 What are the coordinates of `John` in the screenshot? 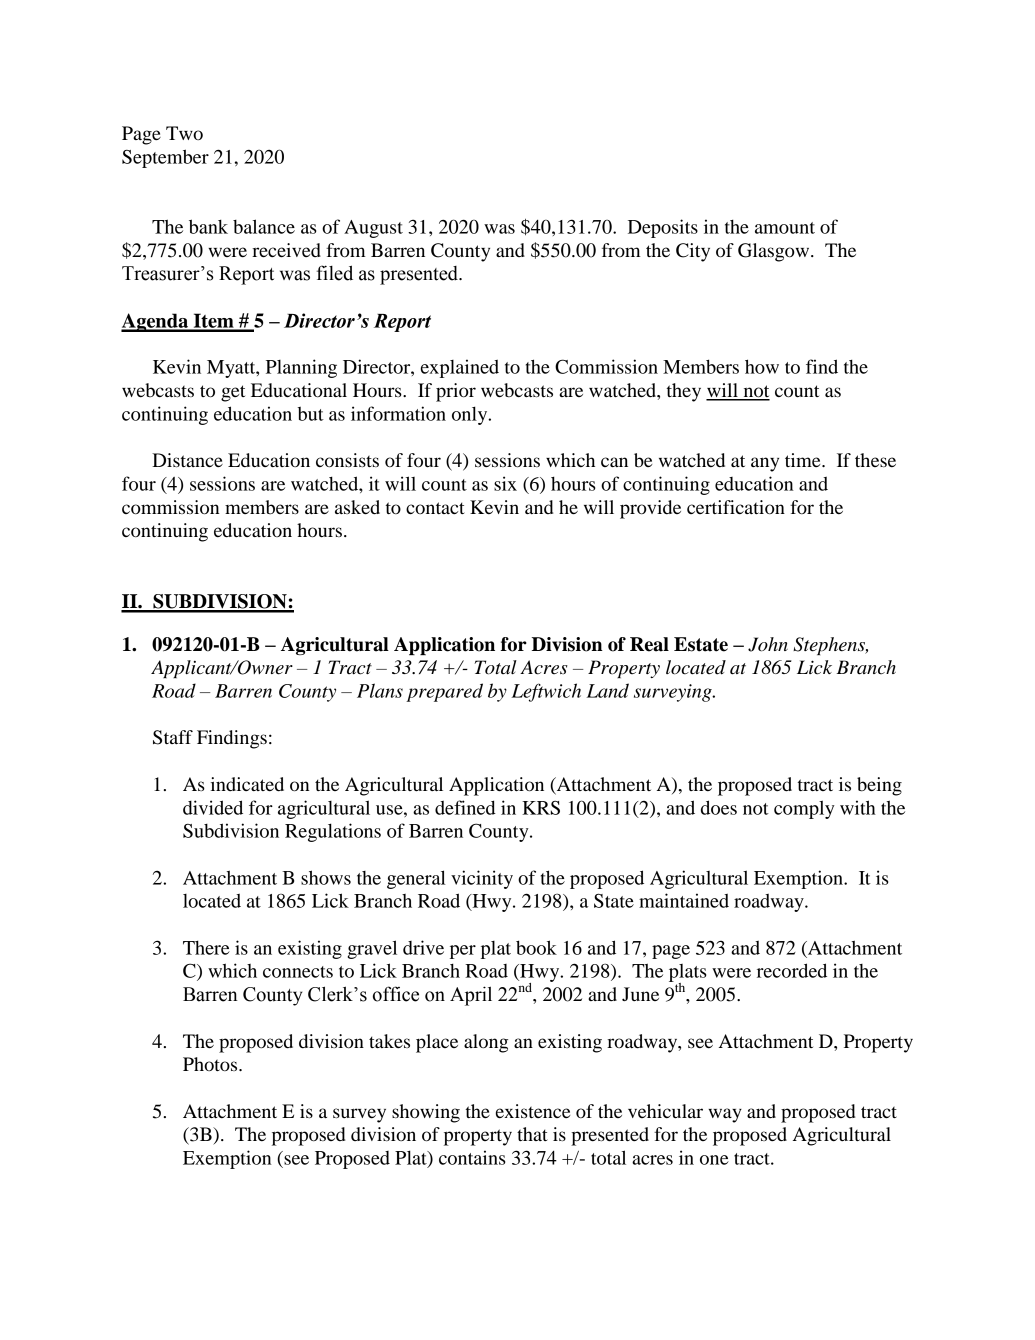 It's located at (768, 644).
